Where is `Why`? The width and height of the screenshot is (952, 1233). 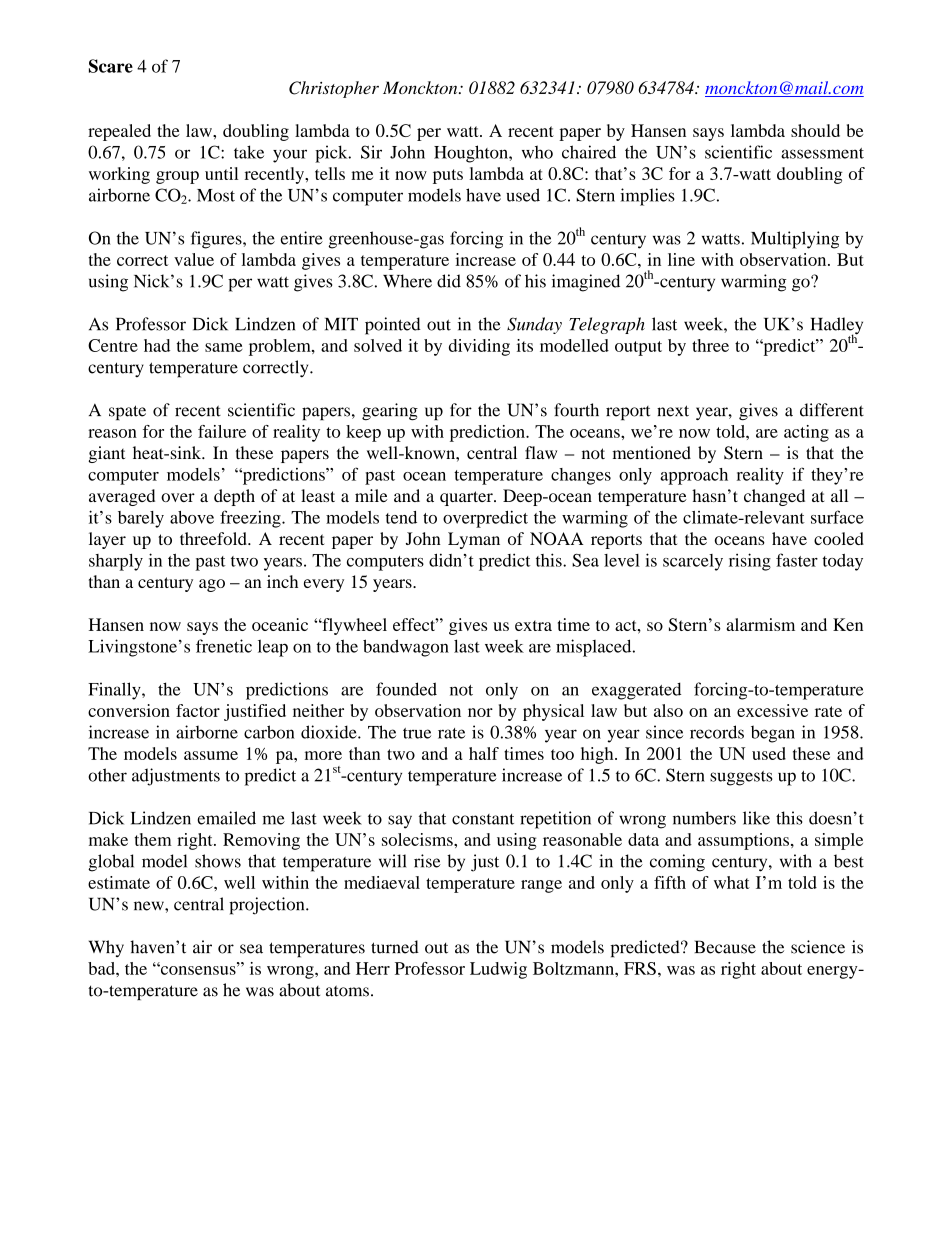
Why is located at coordinates (106, 948).
